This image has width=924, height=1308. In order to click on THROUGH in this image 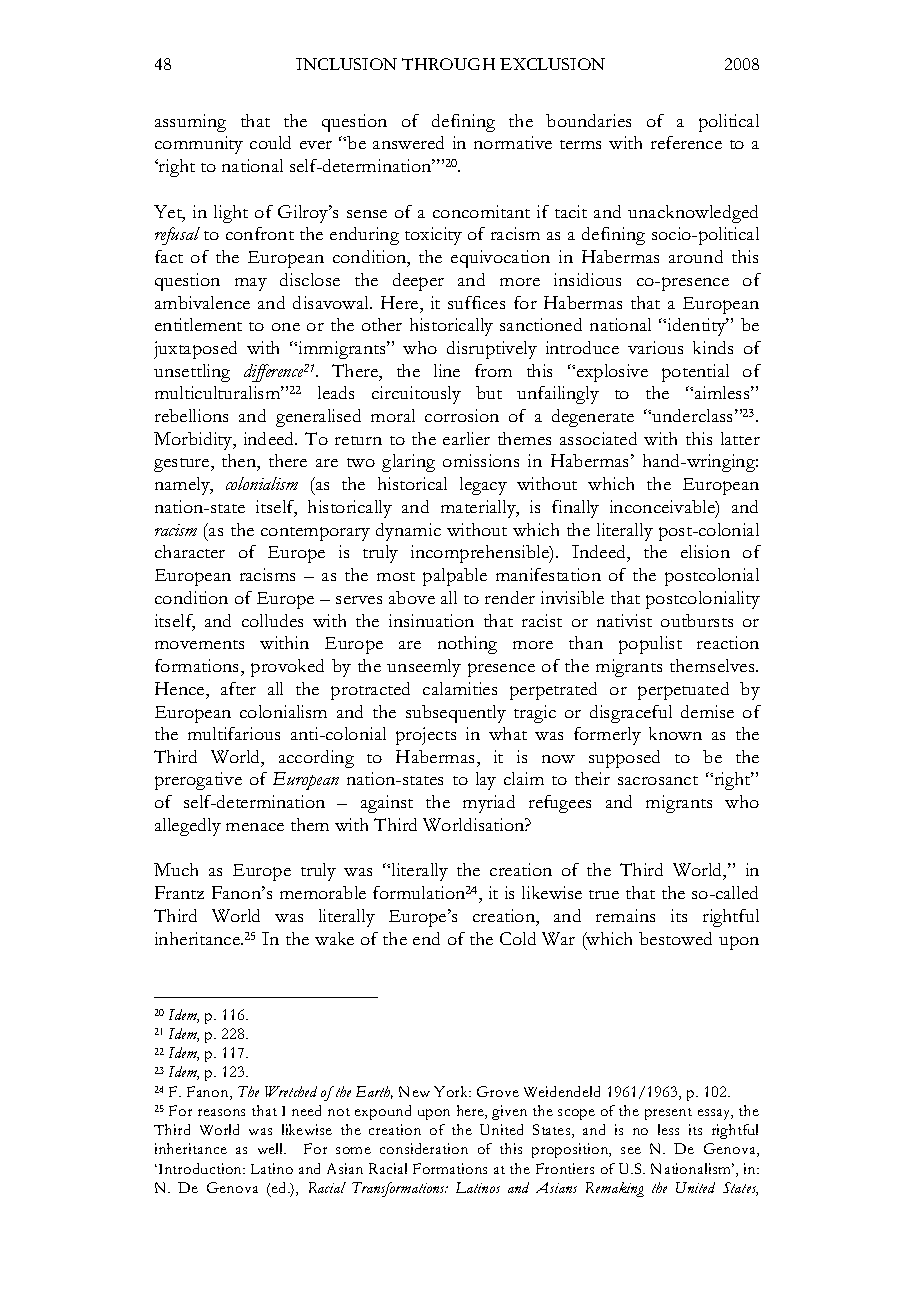, I will do `click(448, 64)`.
